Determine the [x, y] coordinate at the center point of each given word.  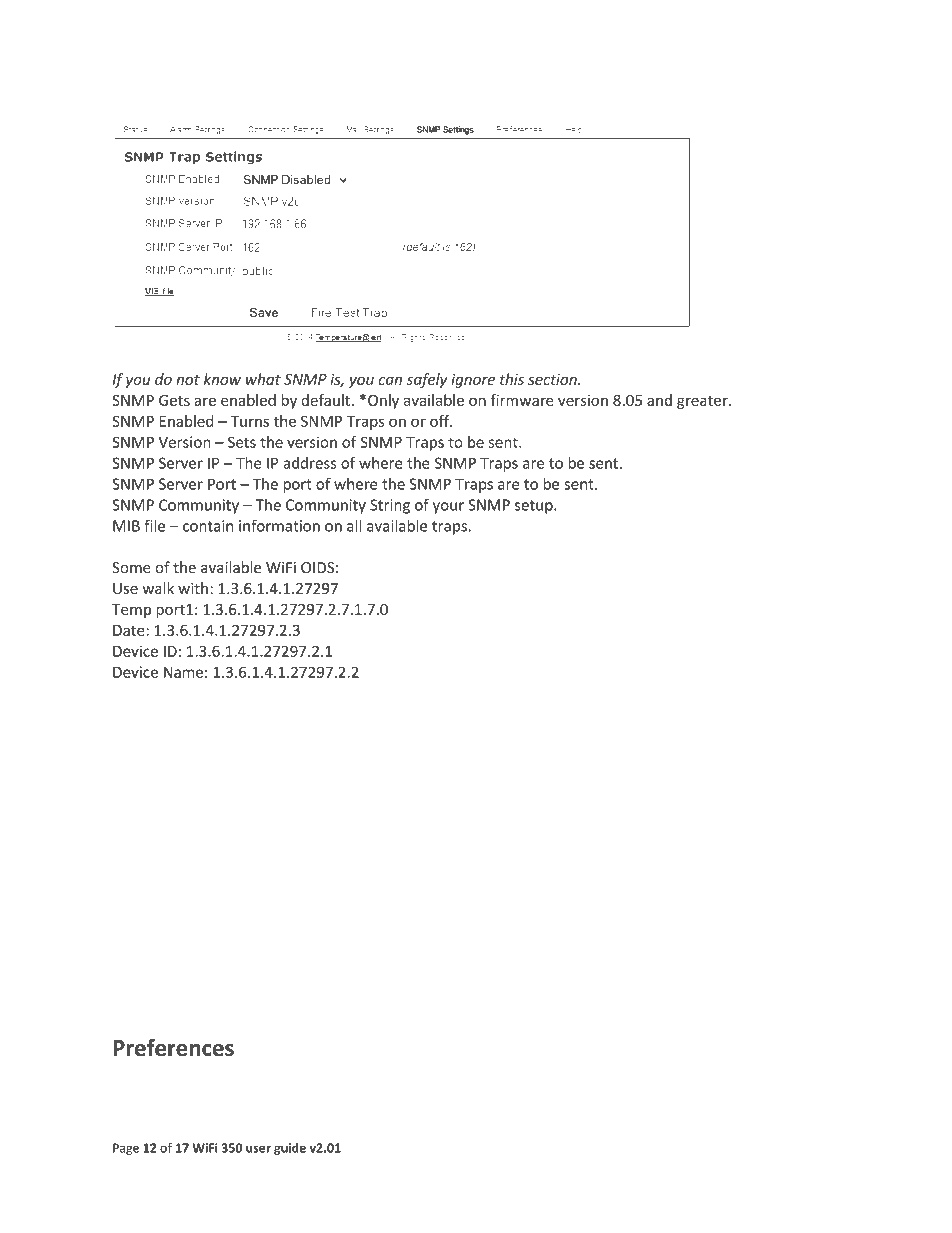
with [193, 588]
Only [383, 401]
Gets [174, 400]
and [659, 400]
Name [183, 672]
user [258, 1149]
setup [535, 507]
